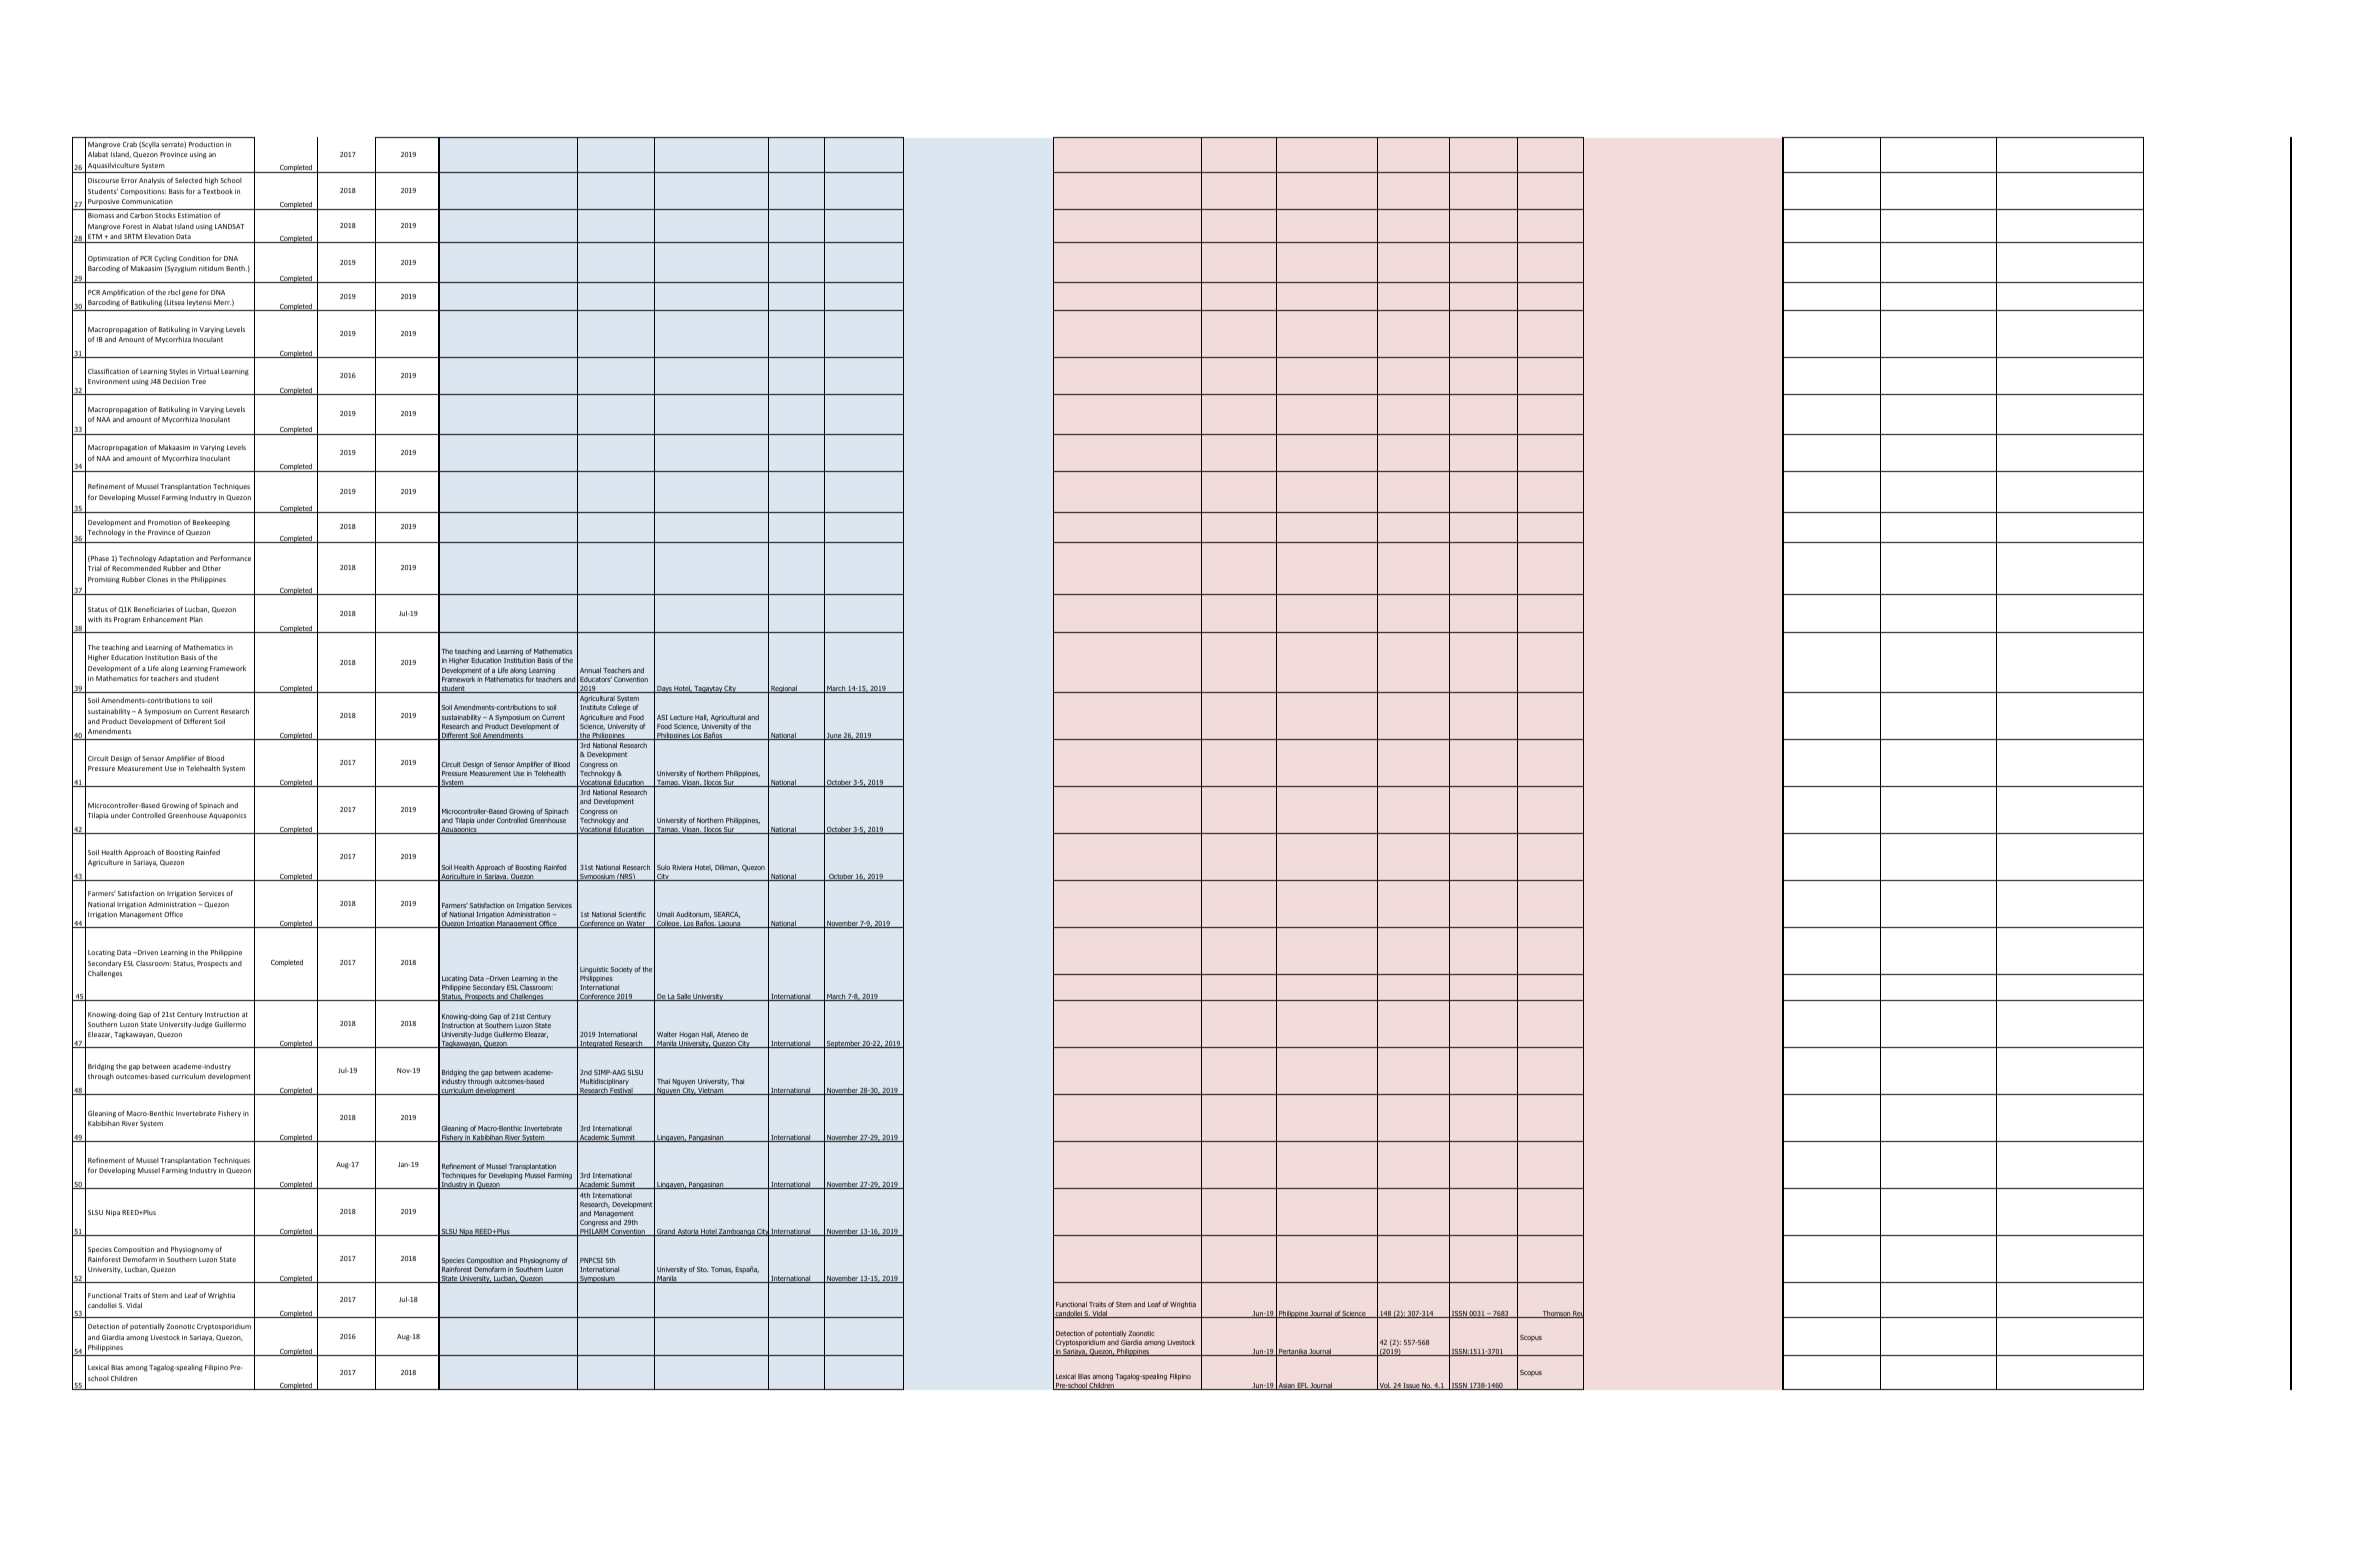 This screenshot has height=1546, width=2365. I want to click on Regional, so click(784, 689).
